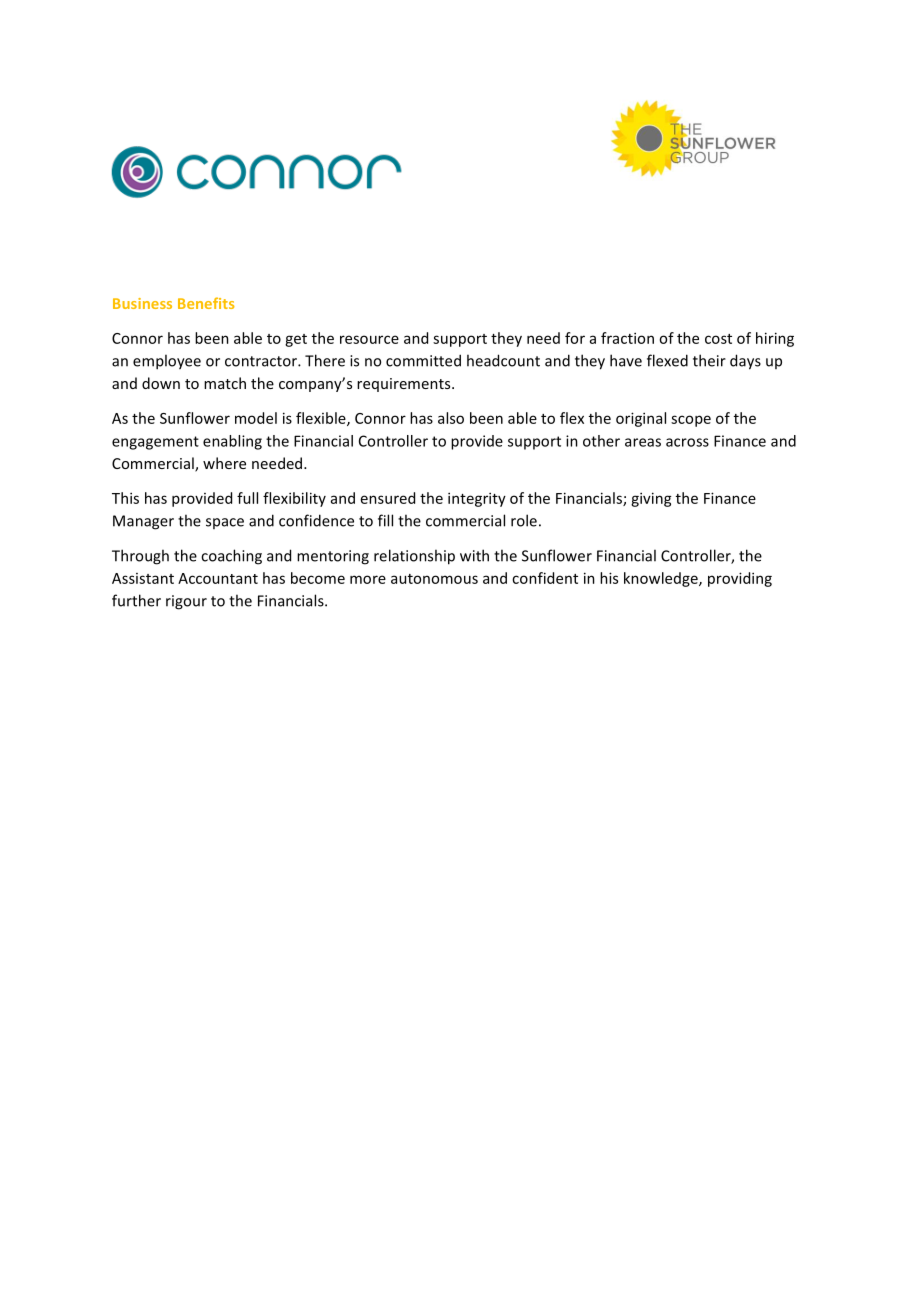 Image resolution: width=924 pixels, height=1308 pixels. I want to click on autonomous, so click(434, 579).
